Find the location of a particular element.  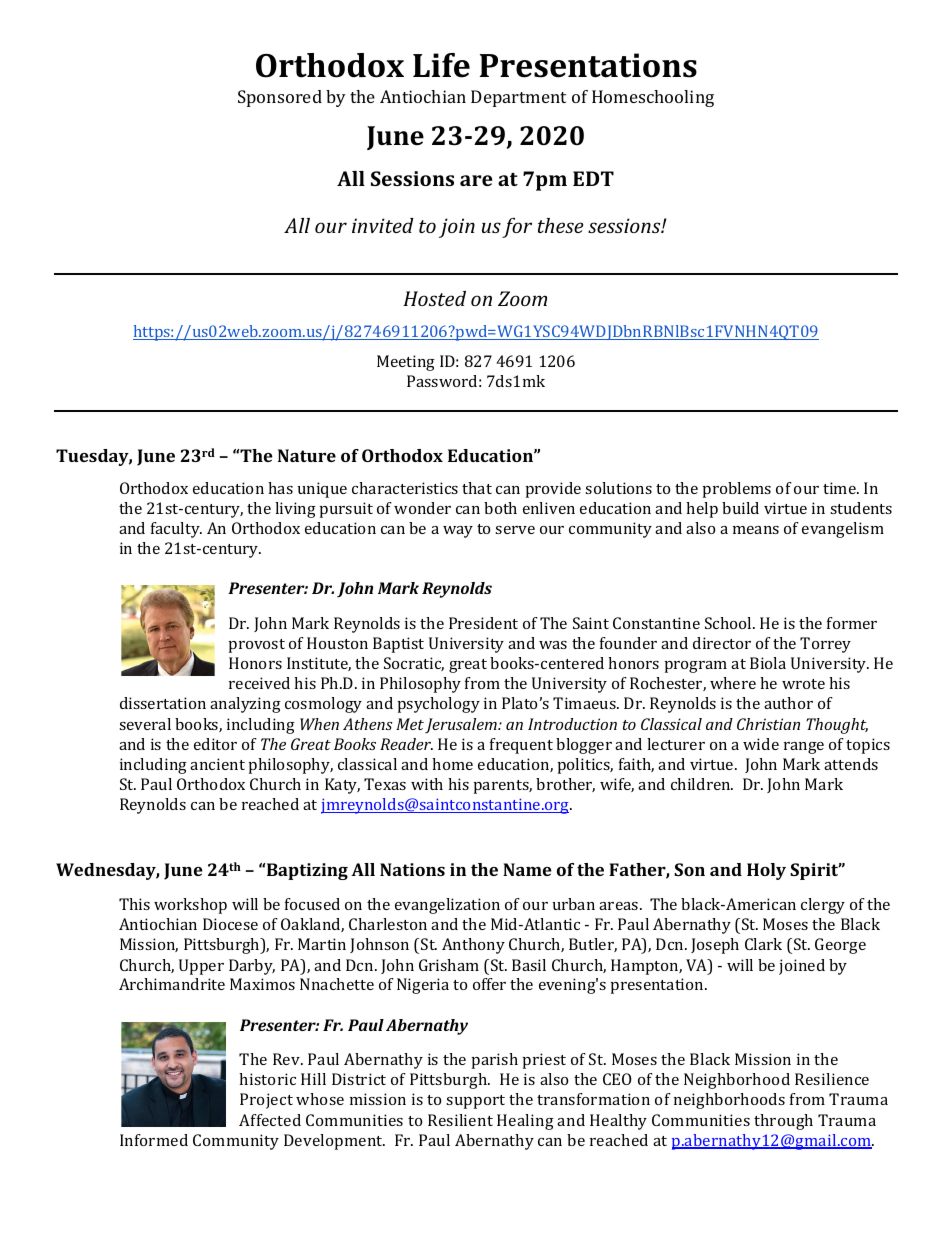

Department is located at coordinates (518, 98).
